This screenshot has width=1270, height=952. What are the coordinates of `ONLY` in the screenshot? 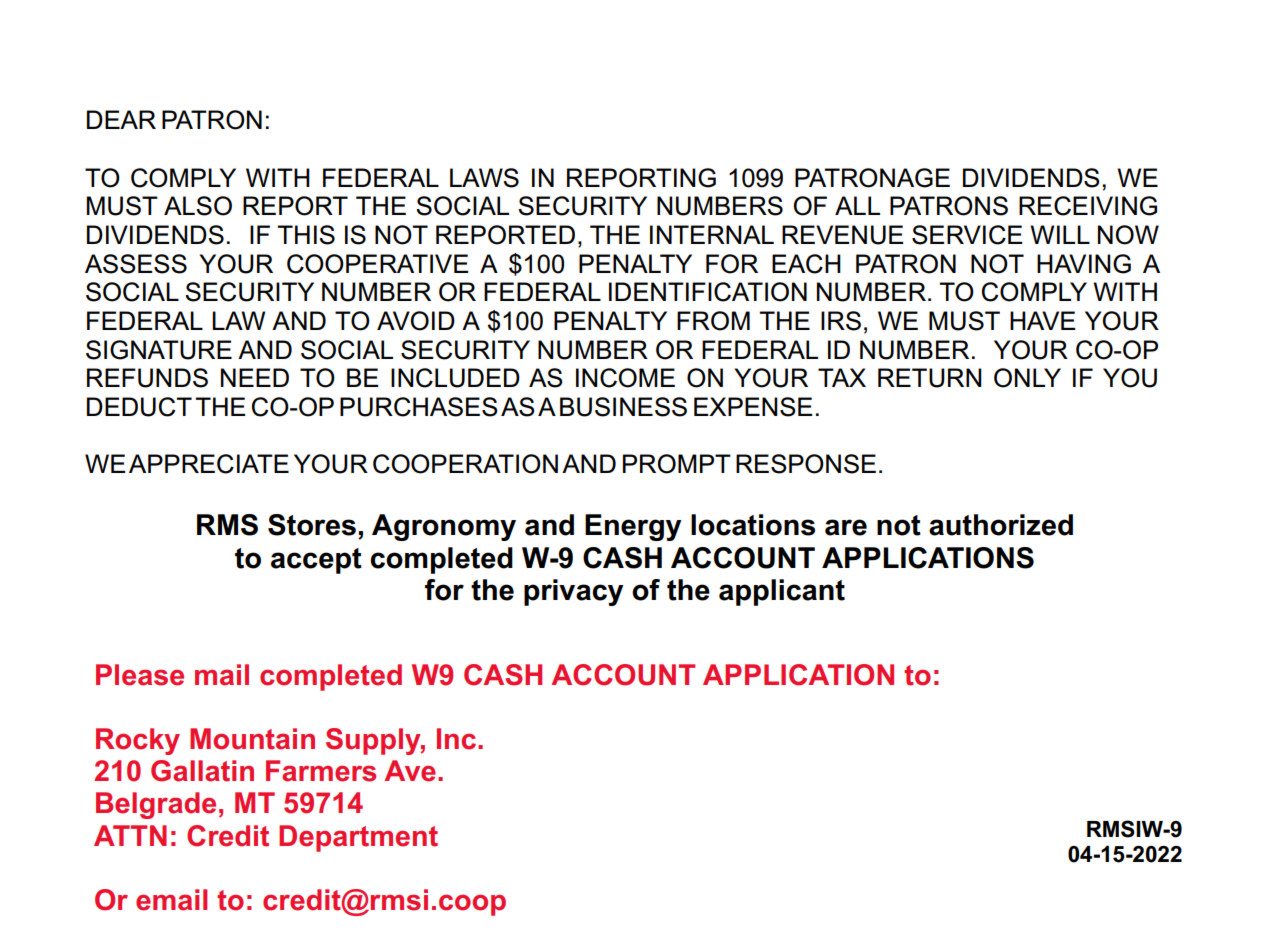 It's located at (1027, 378).
